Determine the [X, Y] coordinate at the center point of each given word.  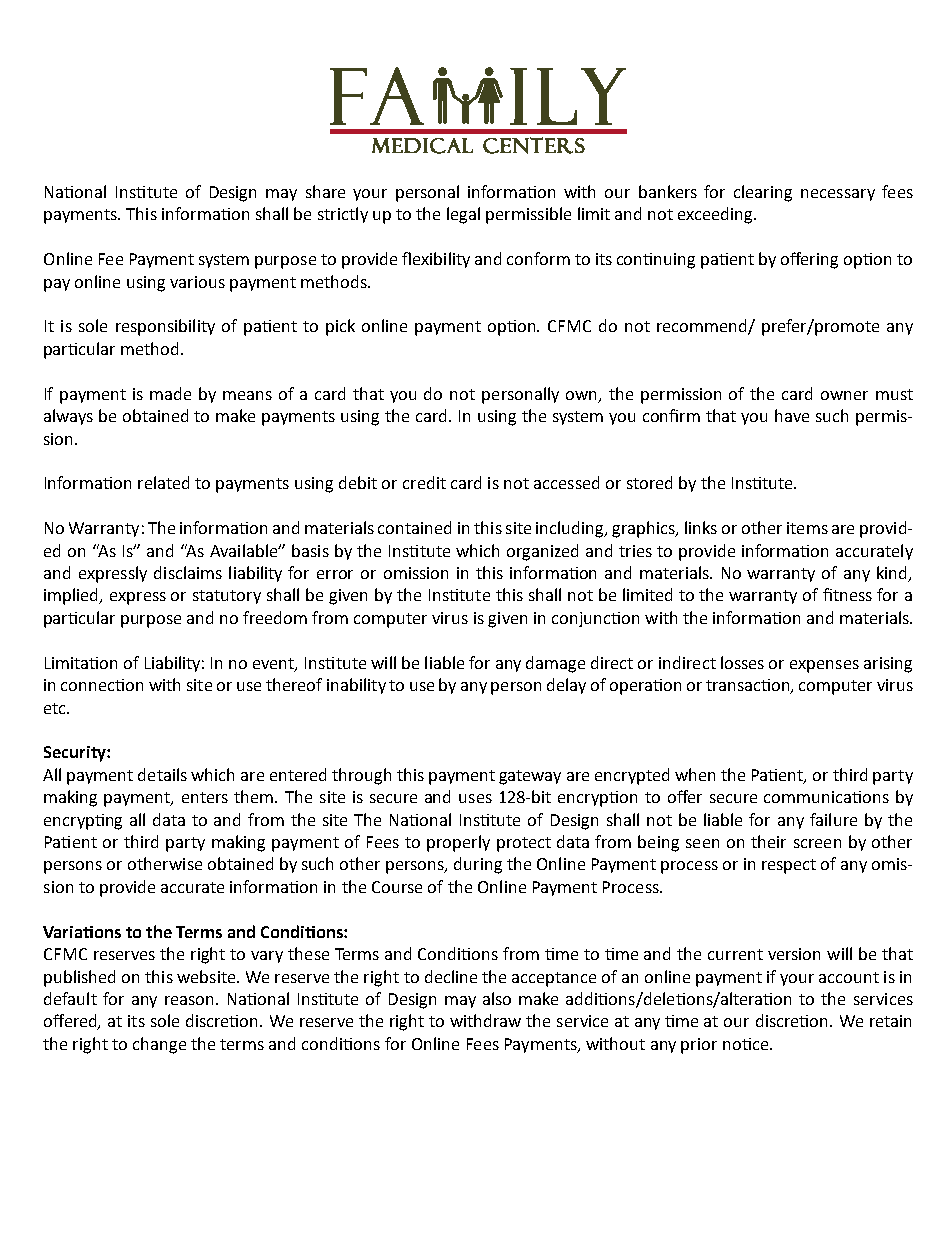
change [159, 1045]
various [197, 282]
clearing [763, 193]
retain [890, 1021]
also [497, 998]
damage [555, 664]
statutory [227, 597]
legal [463, 215]
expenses [824, 666]
